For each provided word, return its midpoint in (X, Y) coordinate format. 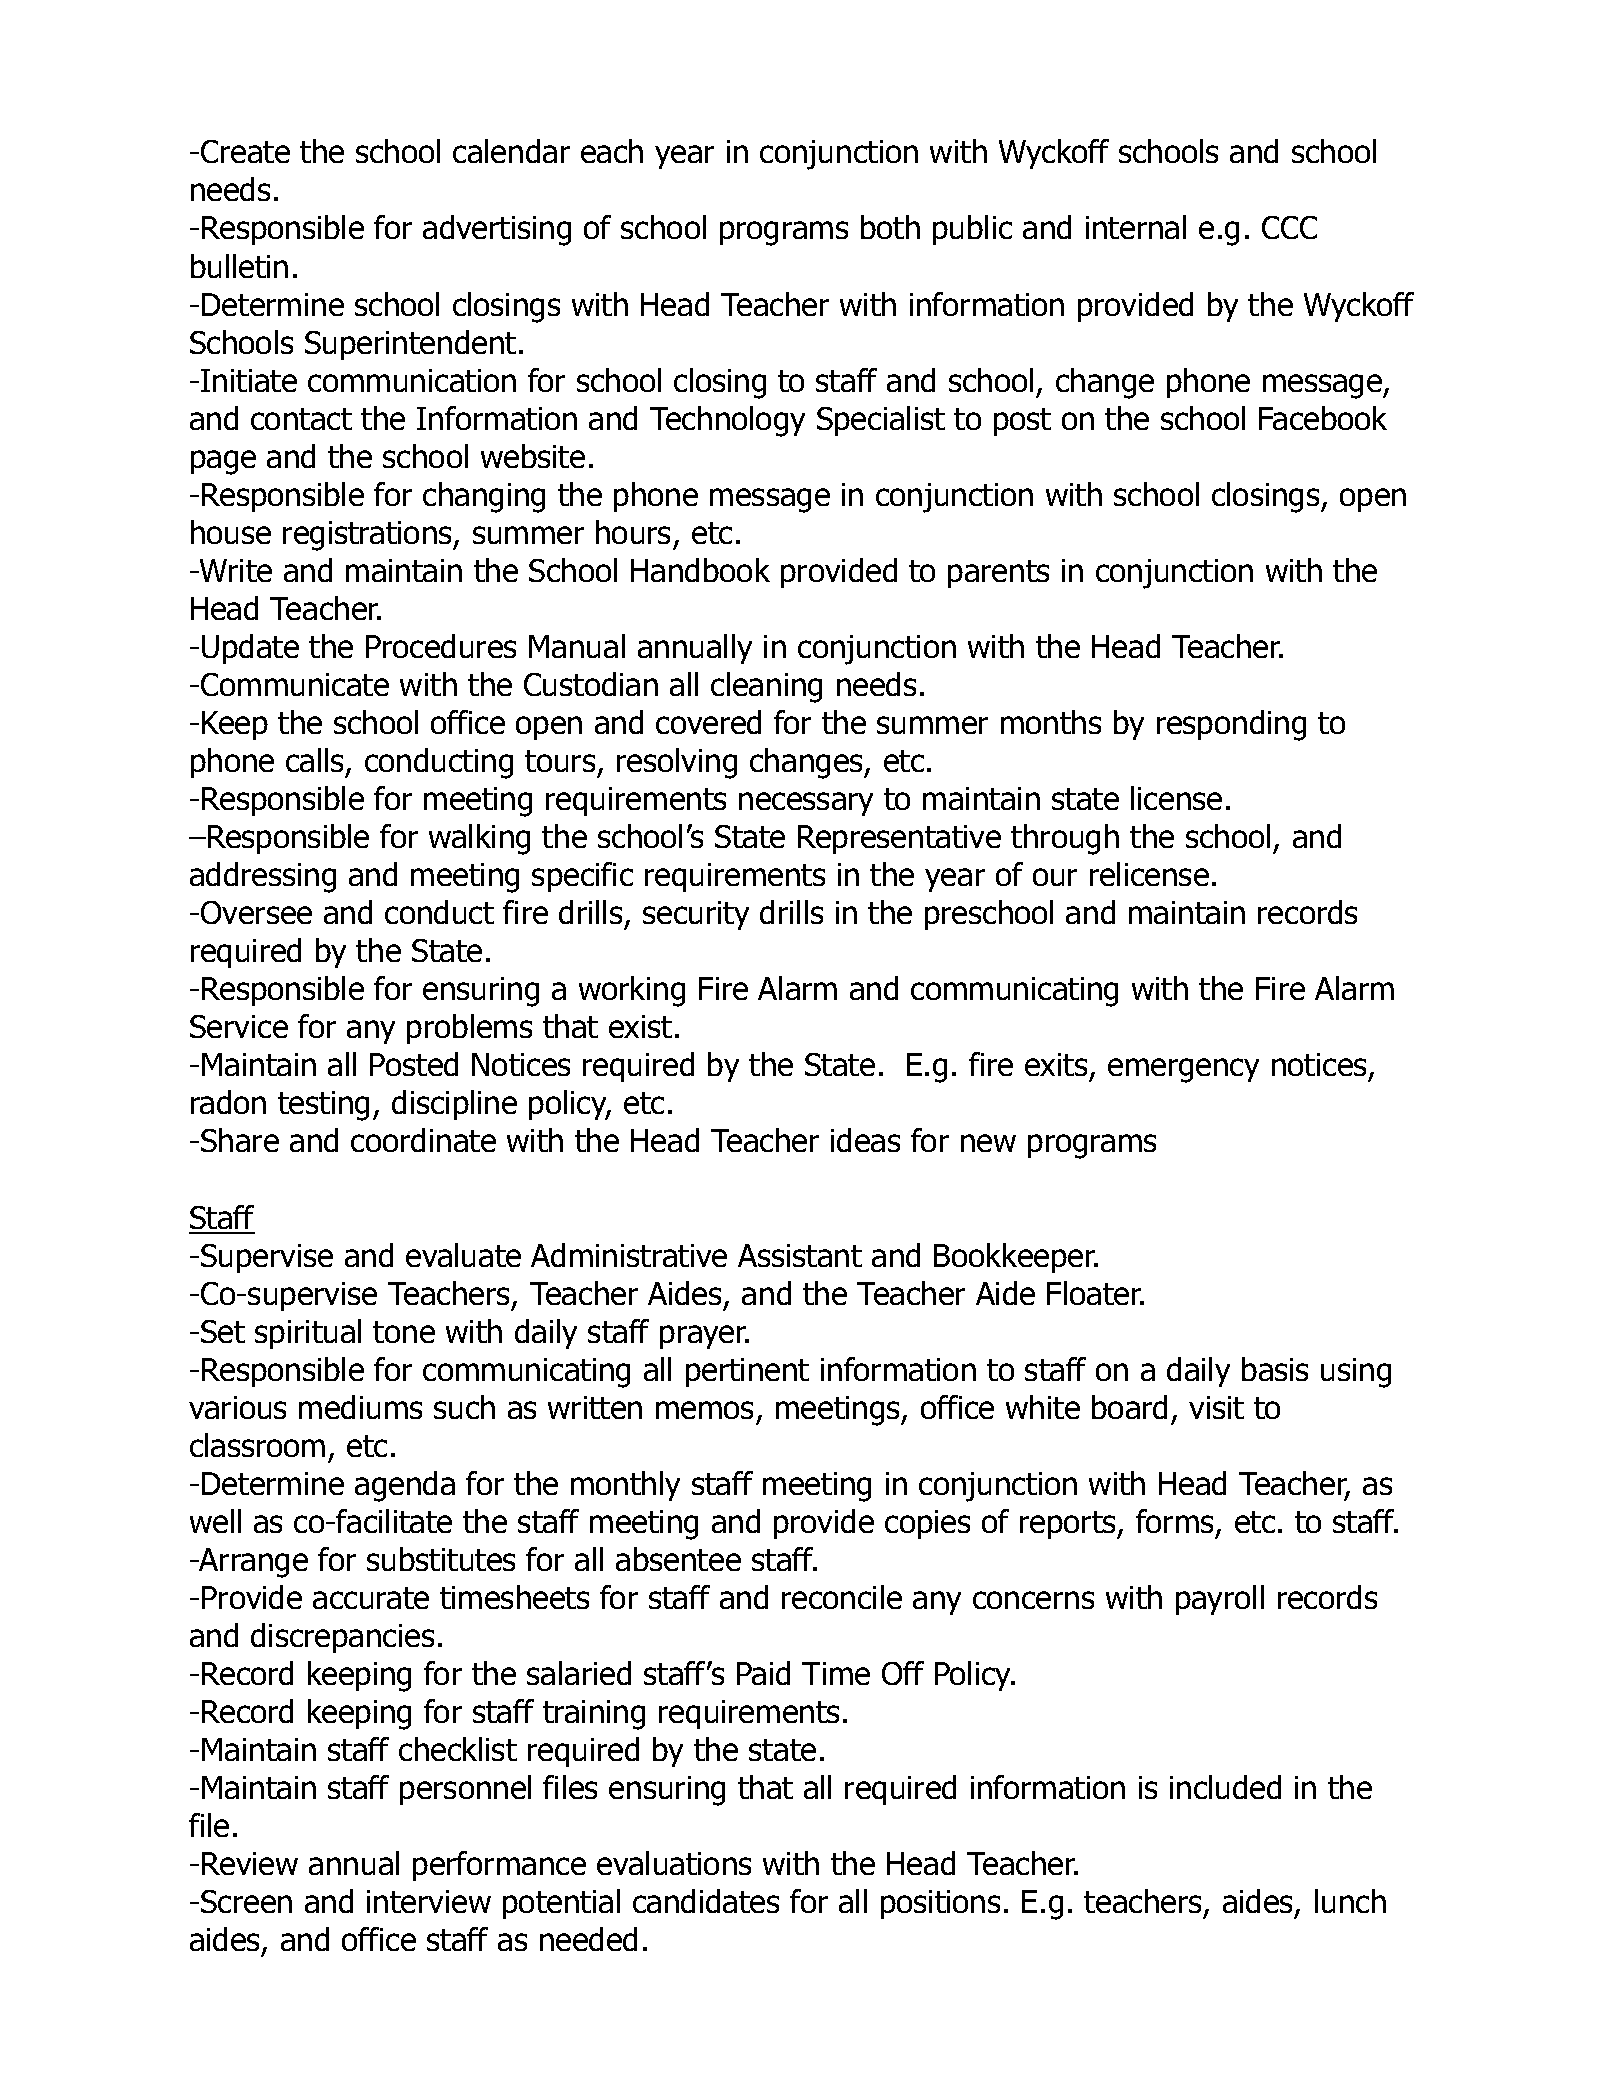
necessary (806, 804)
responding (1231, 725)
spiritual (308, 1334)
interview (429, 1901)
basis (1275, 1369)
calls (316, 761)
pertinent (747, 1372)
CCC (1289, 227)
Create (245, 151)
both (890, 227)
